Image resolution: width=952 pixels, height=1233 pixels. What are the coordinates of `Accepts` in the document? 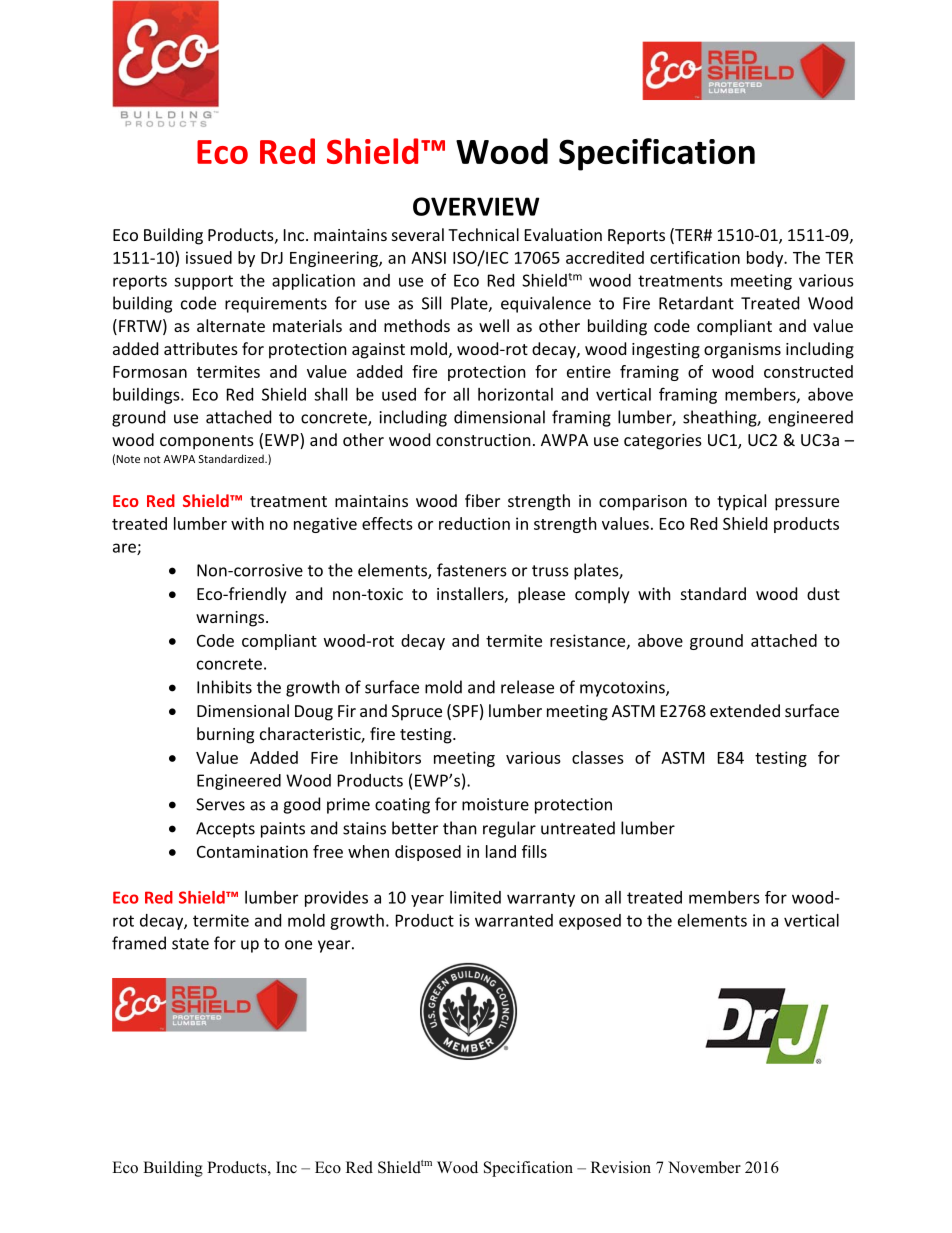 It's located at (225, 830).
